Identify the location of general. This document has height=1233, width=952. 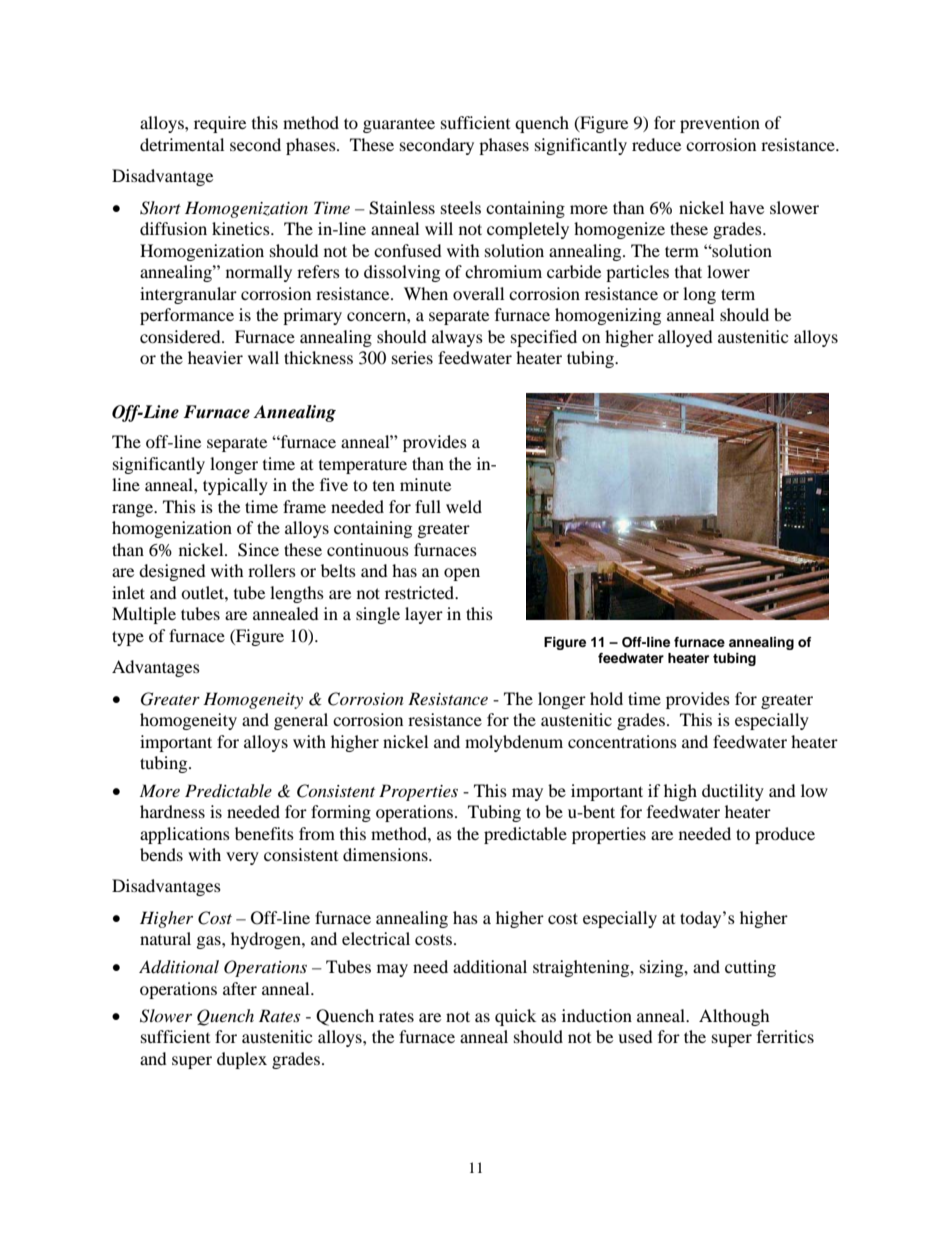
(301, 721).
